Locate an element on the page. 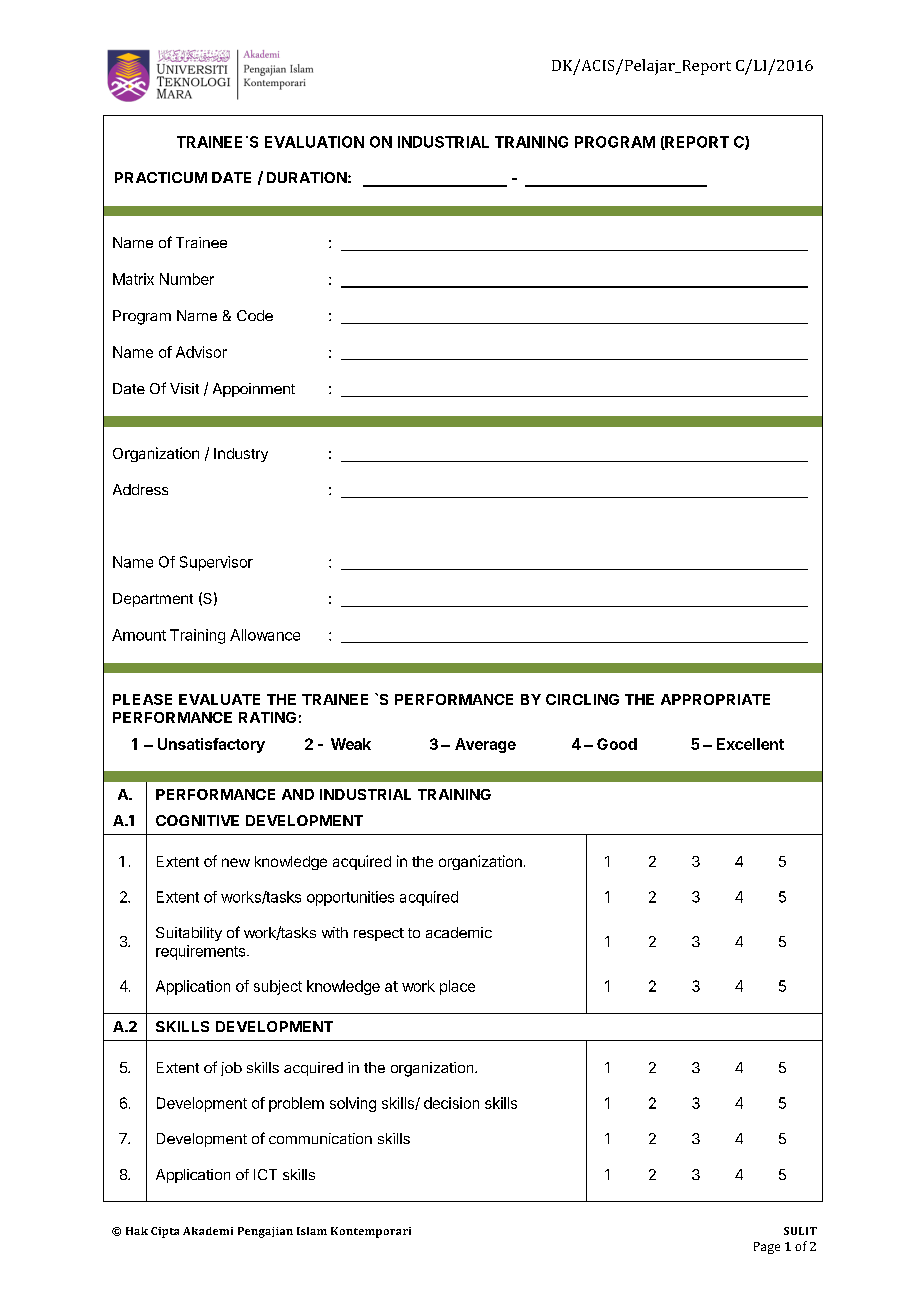 The image size is (924, 1307). Industry is located at coordinates (241, 455).
